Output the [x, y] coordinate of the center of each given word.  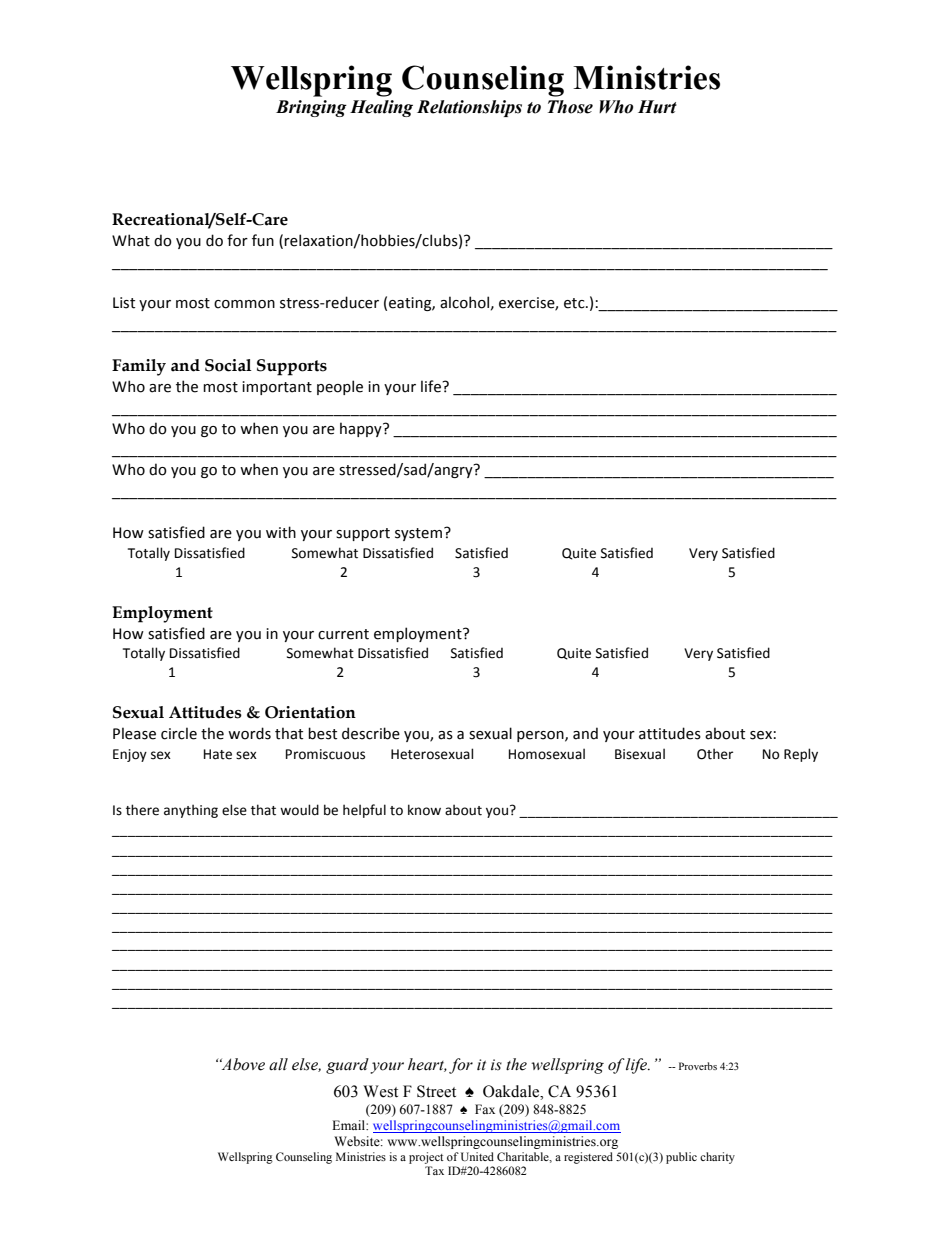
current [343, 634]
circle [179, 733]
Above [242, 1064]
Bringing [311, 108]
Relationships [469, 108]
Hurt [657, 107]
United [477, 1156]
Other [715, 754]
